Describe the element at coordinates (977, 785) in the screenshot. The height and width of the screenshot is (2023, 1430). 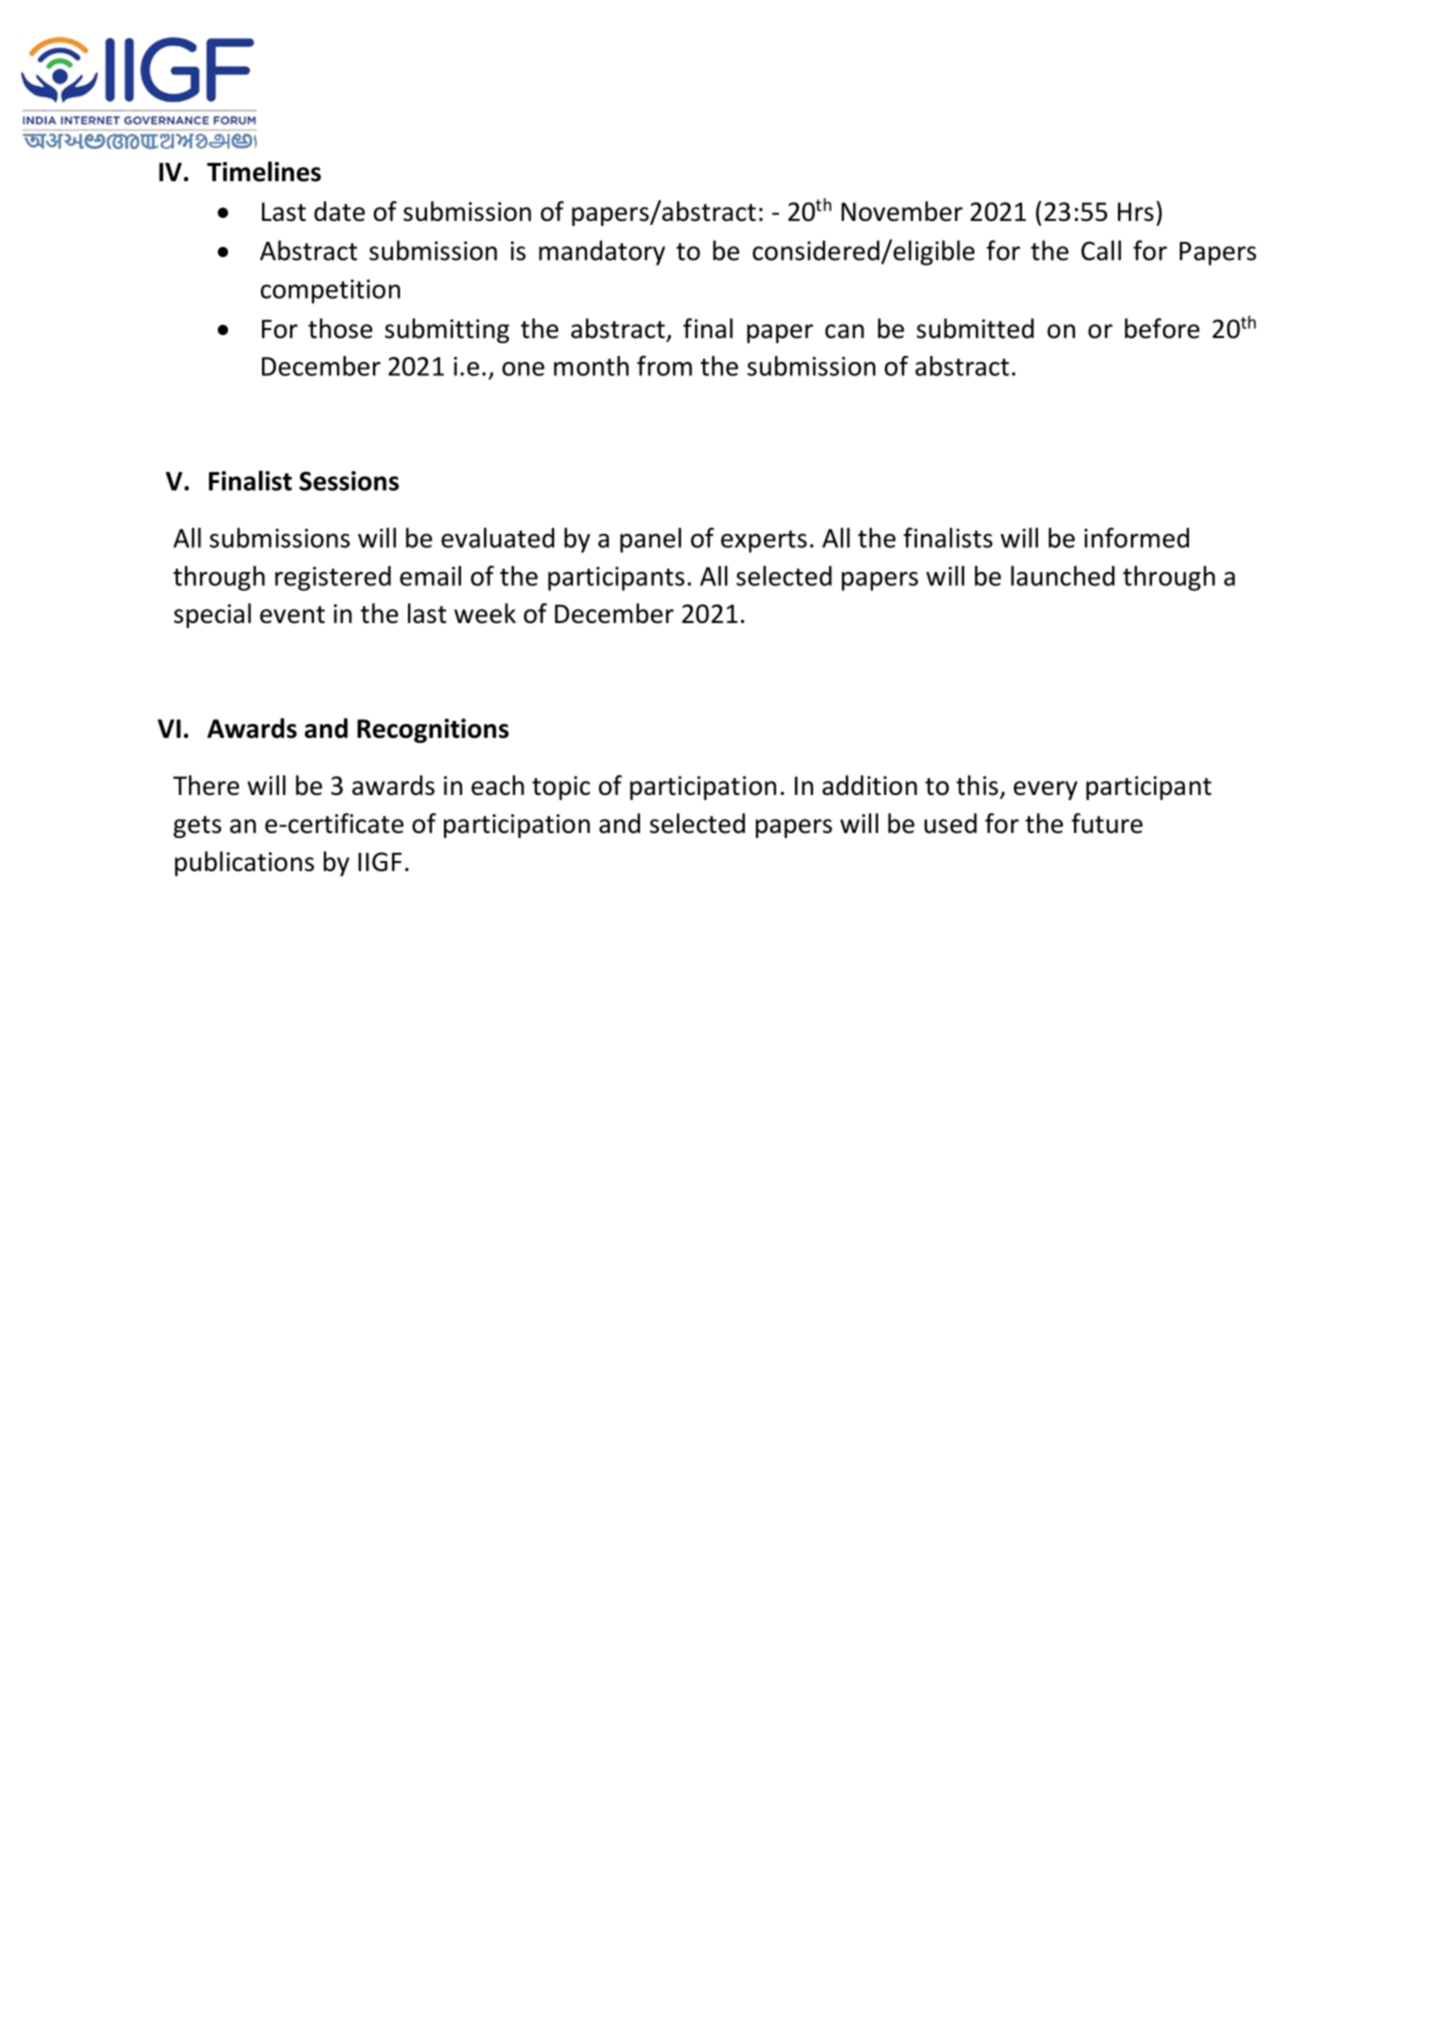
I see `this` at that location.
